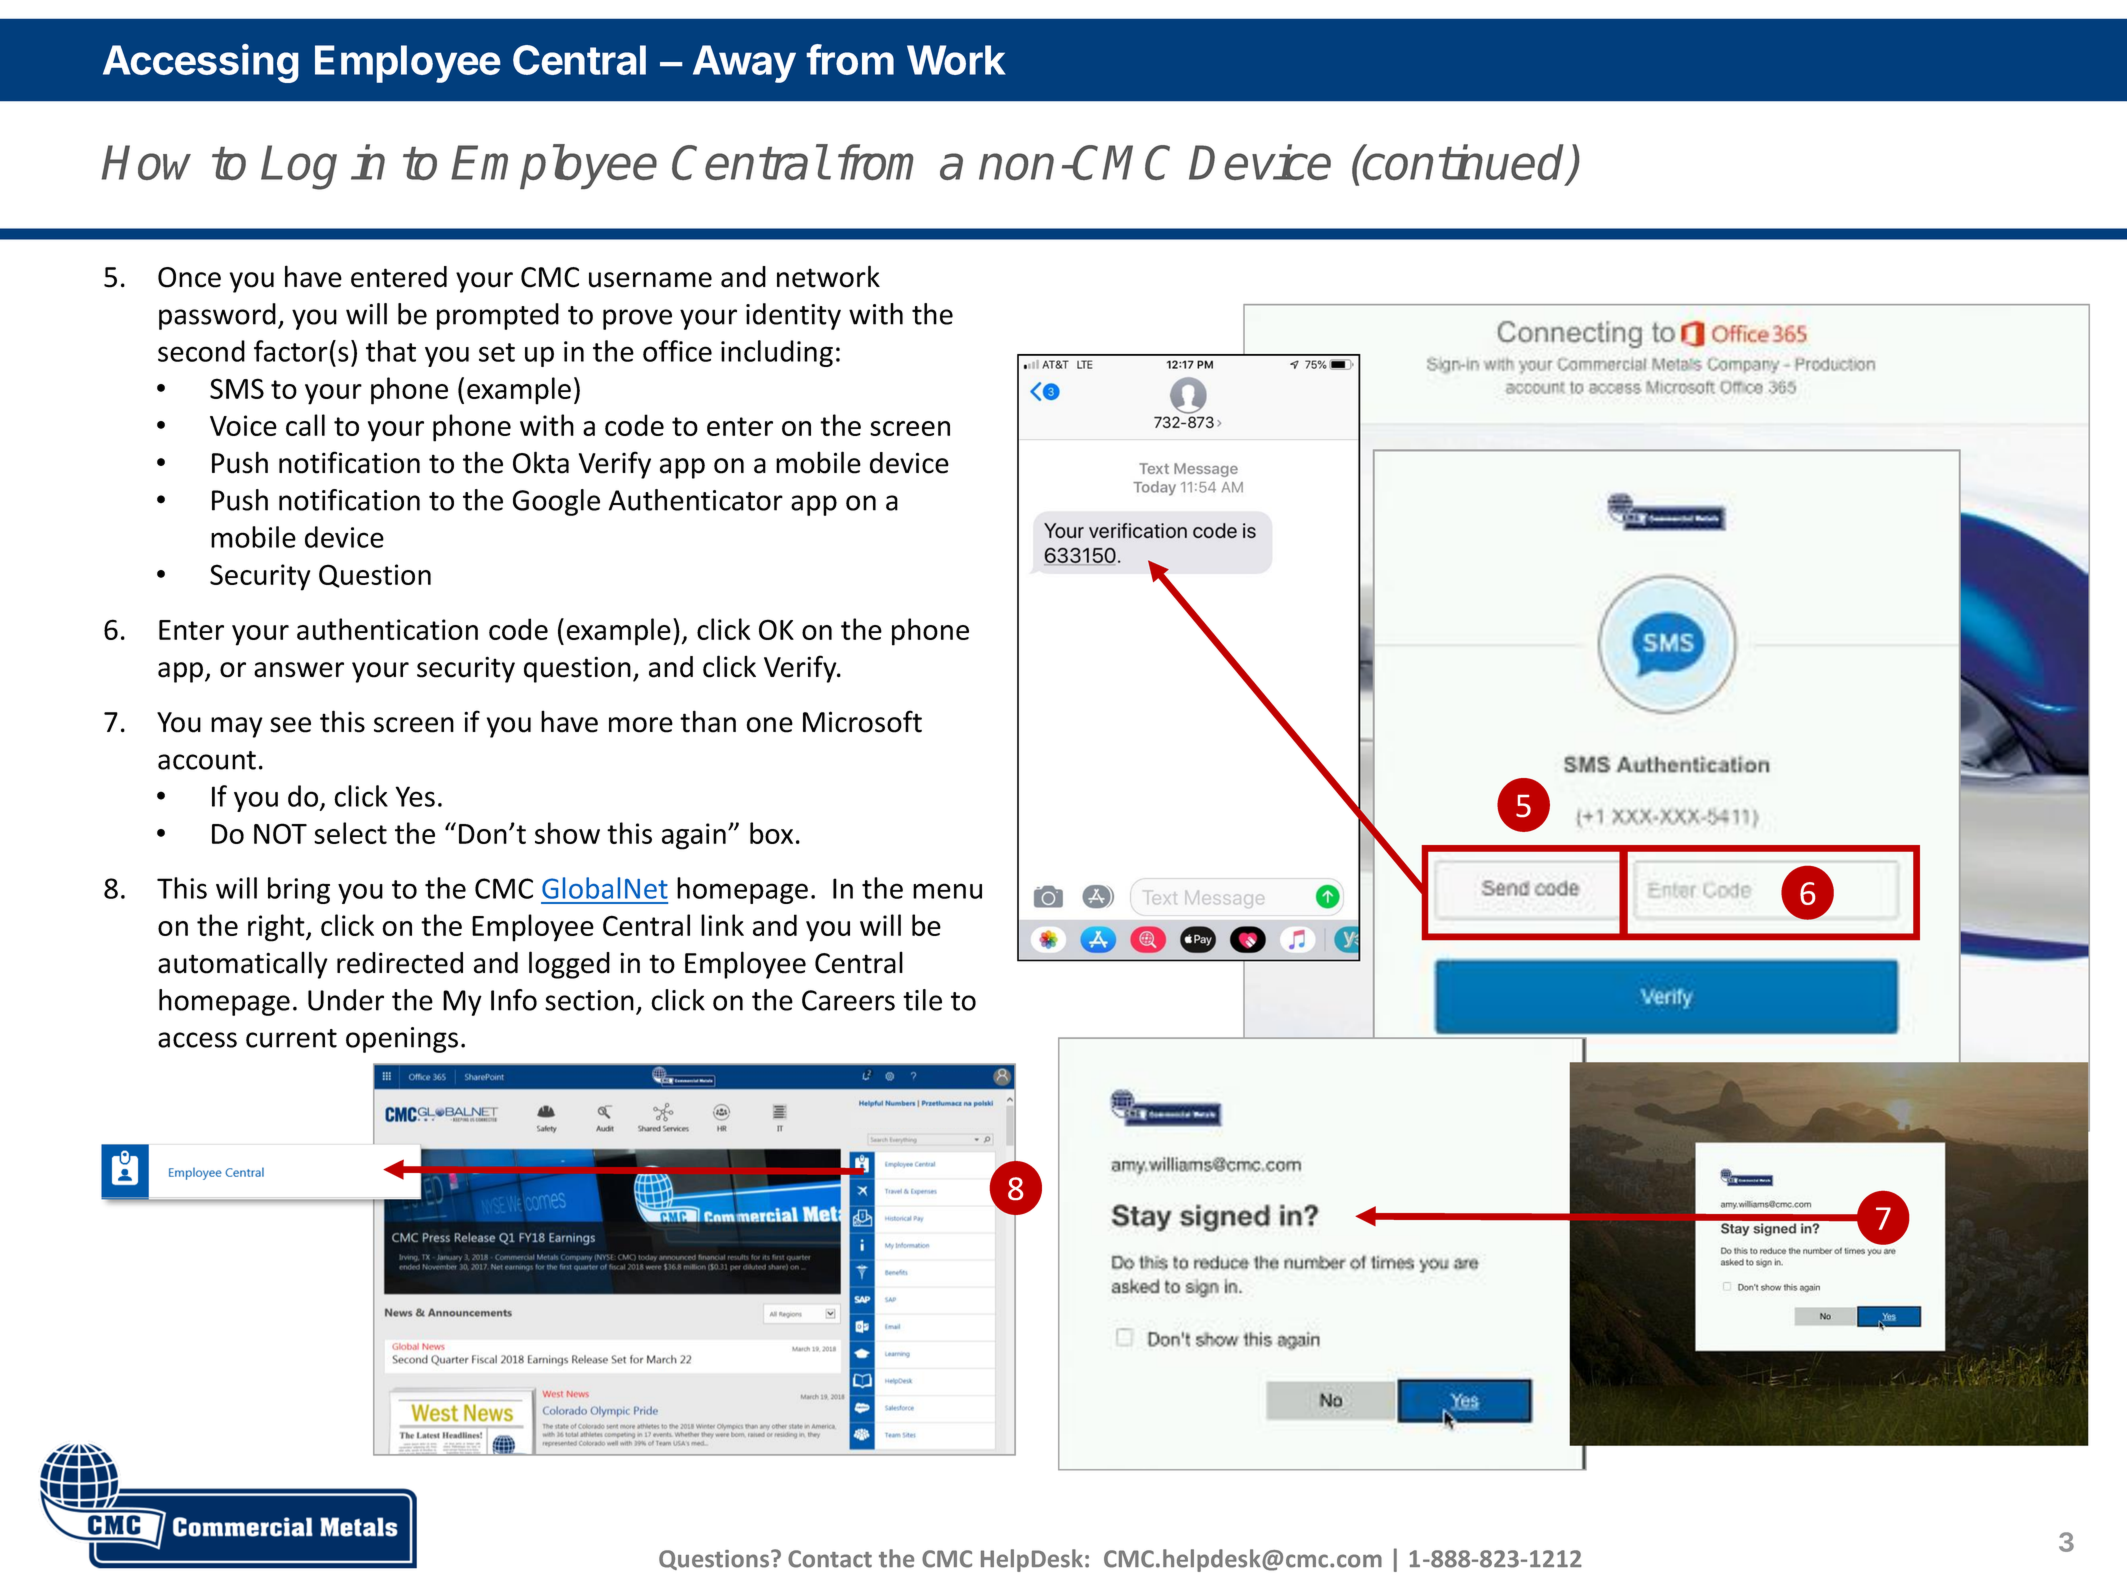  I want to click on section, so click(589, 1000).
